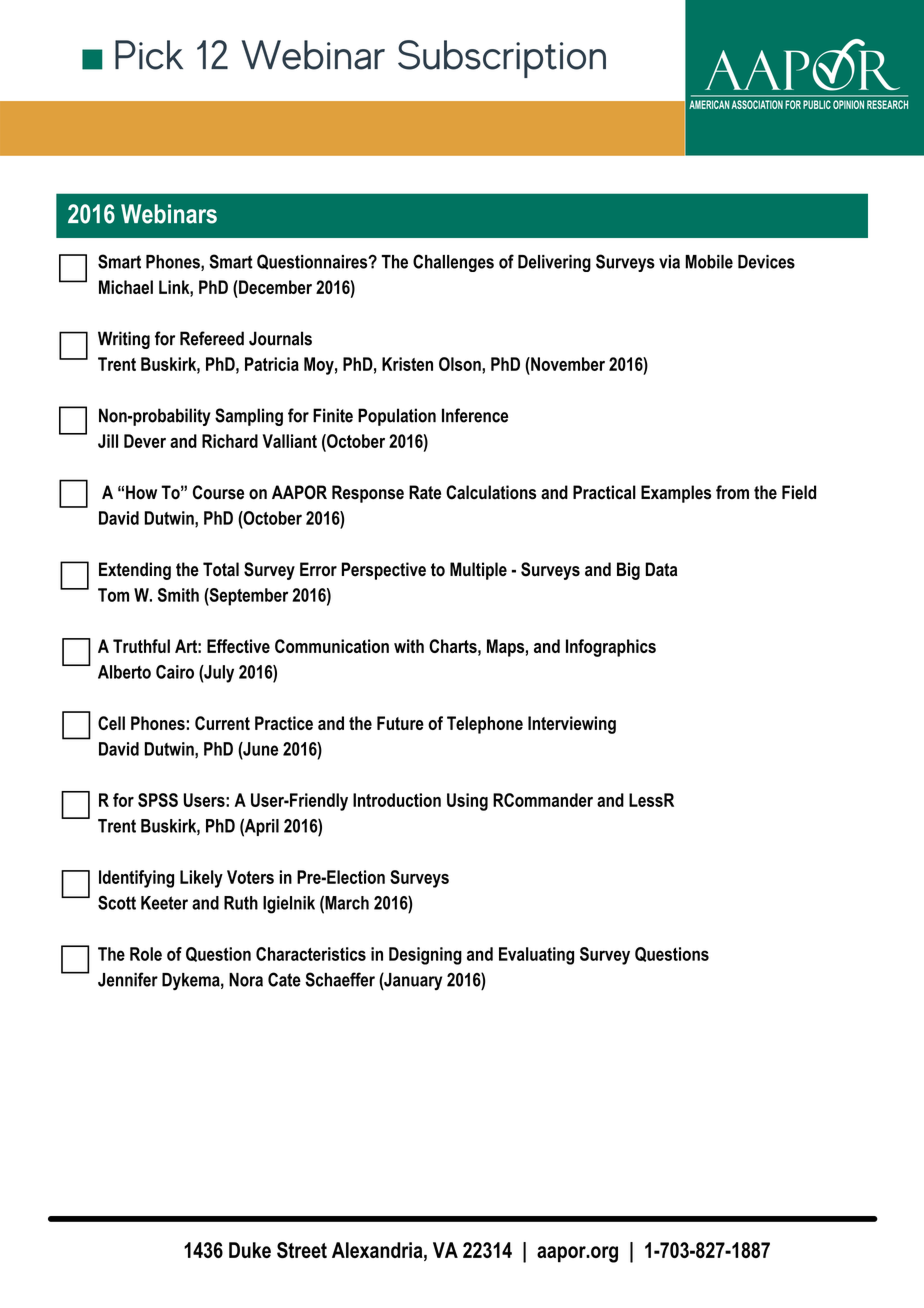 Image resolution: width=924 pixels, height=1308 pixels. I want to click on Using, so click(467, 802).
